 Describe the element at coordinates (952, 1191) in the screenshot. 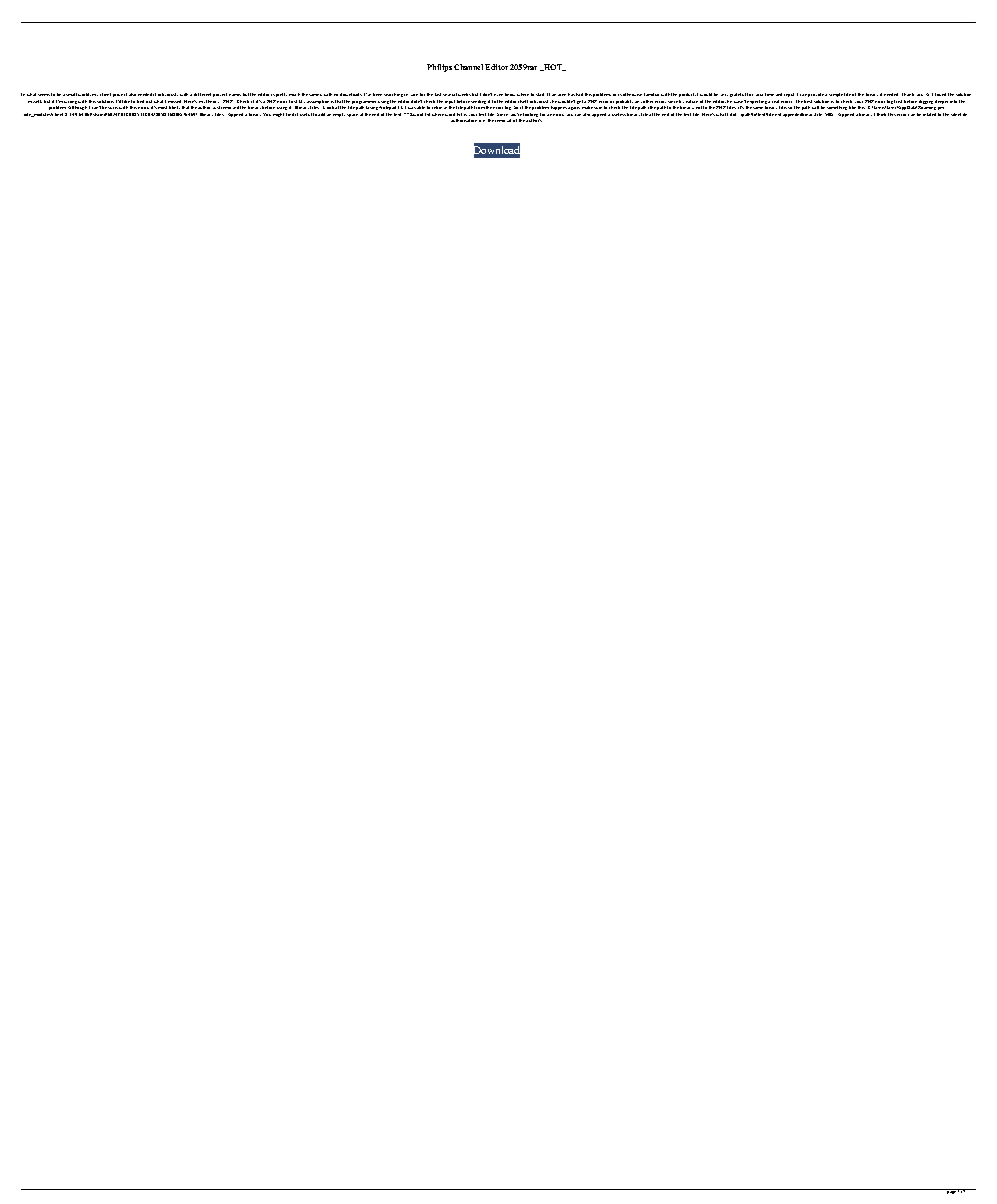

I see `page` at that location.
